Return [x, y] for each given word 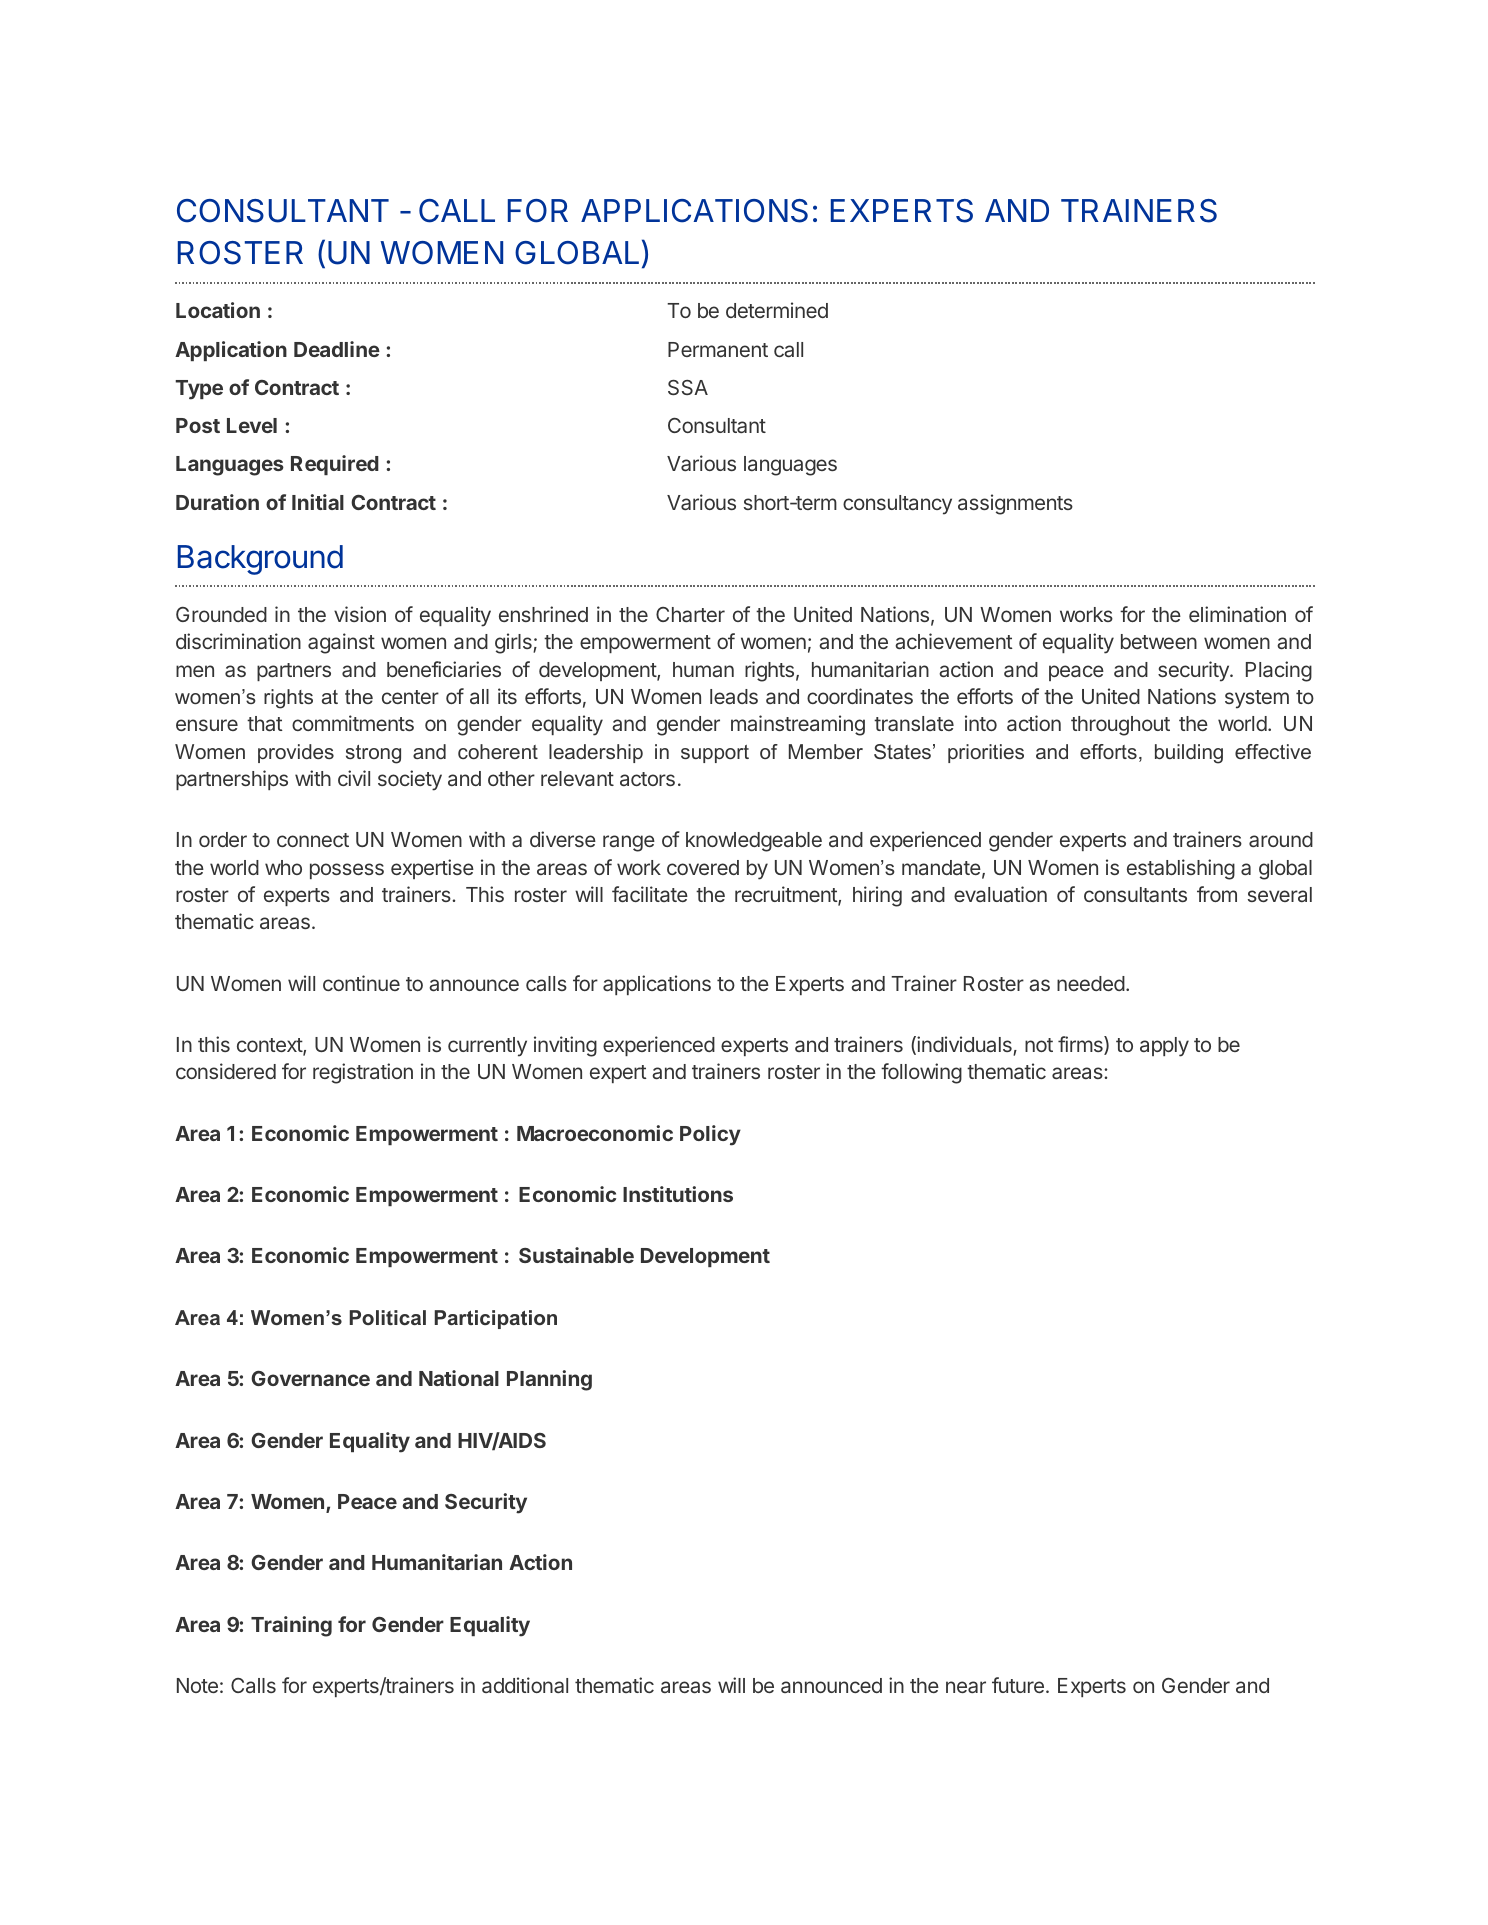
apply [1164, 1047]
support [715, 754]
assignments [1015, 504]
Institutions [678, 1194]
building [1189, 754]
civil [354, 778]
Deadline [337, 349]
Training [291, 1626]
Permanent [718, 349]
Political [388, 1317]
